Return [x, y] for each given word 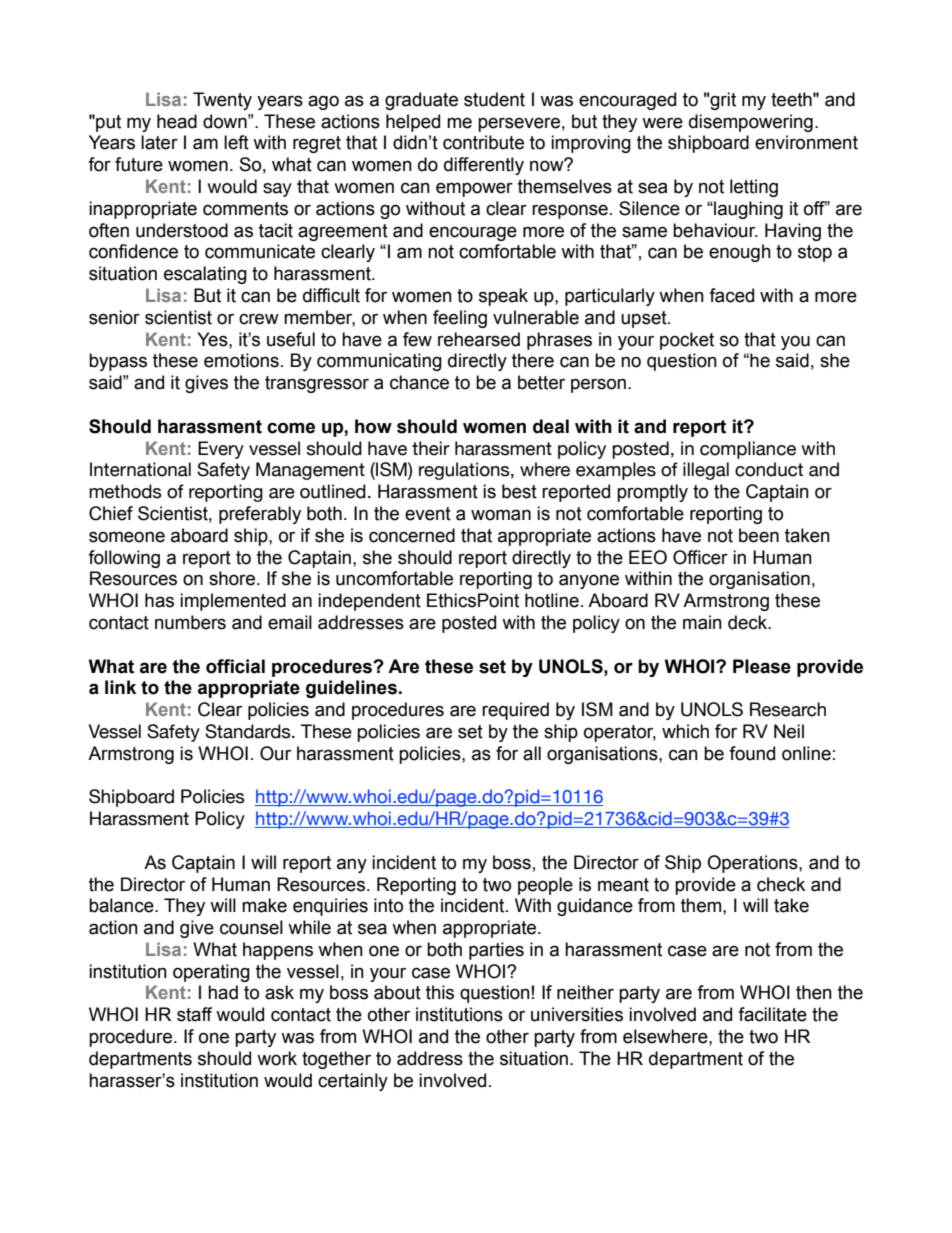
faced [731, 295]
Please [762, 666]
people [545, 886]
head [177, 121]
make [264, 905]
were [662, 123]
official [235, 666]
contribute [483, 142]
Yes [213, 339]
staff [194, 1014]
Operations [753, 864]
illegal [706, 471]
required [515, 711]
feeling [460, 319]
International [140, 469]
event [428, 514]
